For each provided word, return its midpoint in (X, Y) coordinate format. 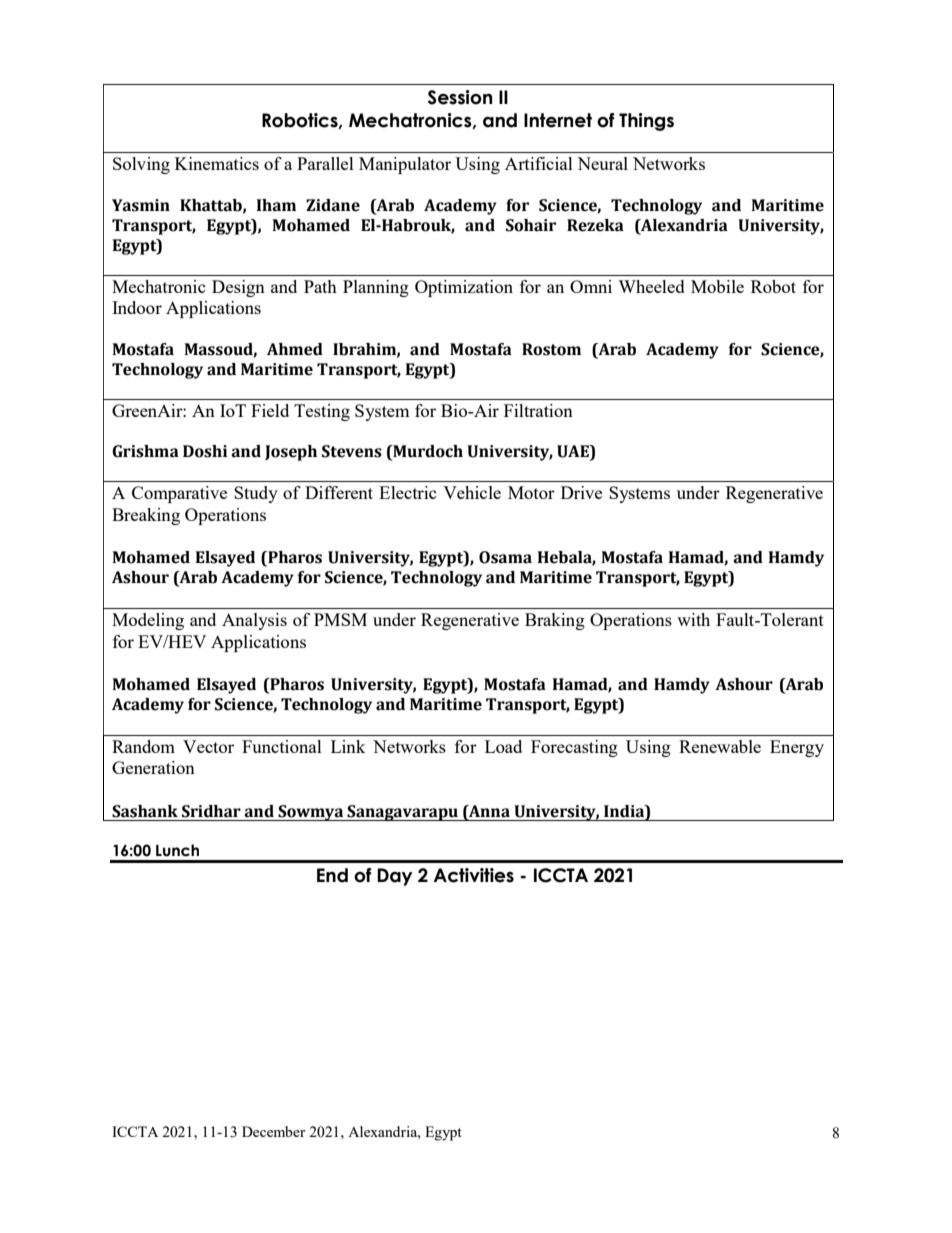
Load (503, 746)
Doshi (205, 451)
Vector (208, 746)
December (274, 1131)
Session (460, 97)
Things (646, 122)
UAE (574, 452)
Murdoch (427, 452)
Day (395, 877)
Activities (474, 875)
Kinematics (217, 163)
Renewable (720, 746)
